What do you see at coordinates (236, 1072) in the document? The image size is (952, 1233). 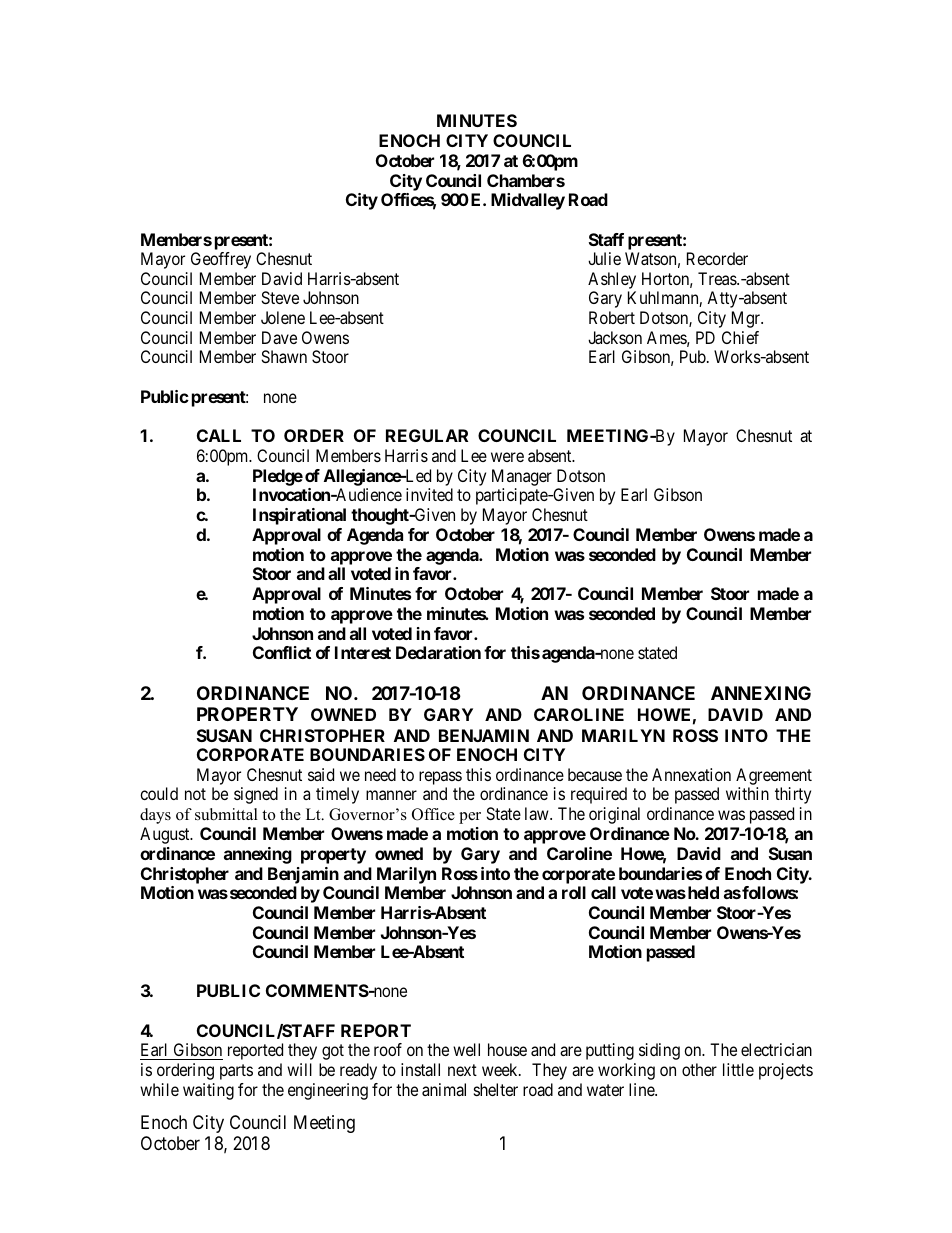 I see `parts` at bounding box center [236, 1072].
